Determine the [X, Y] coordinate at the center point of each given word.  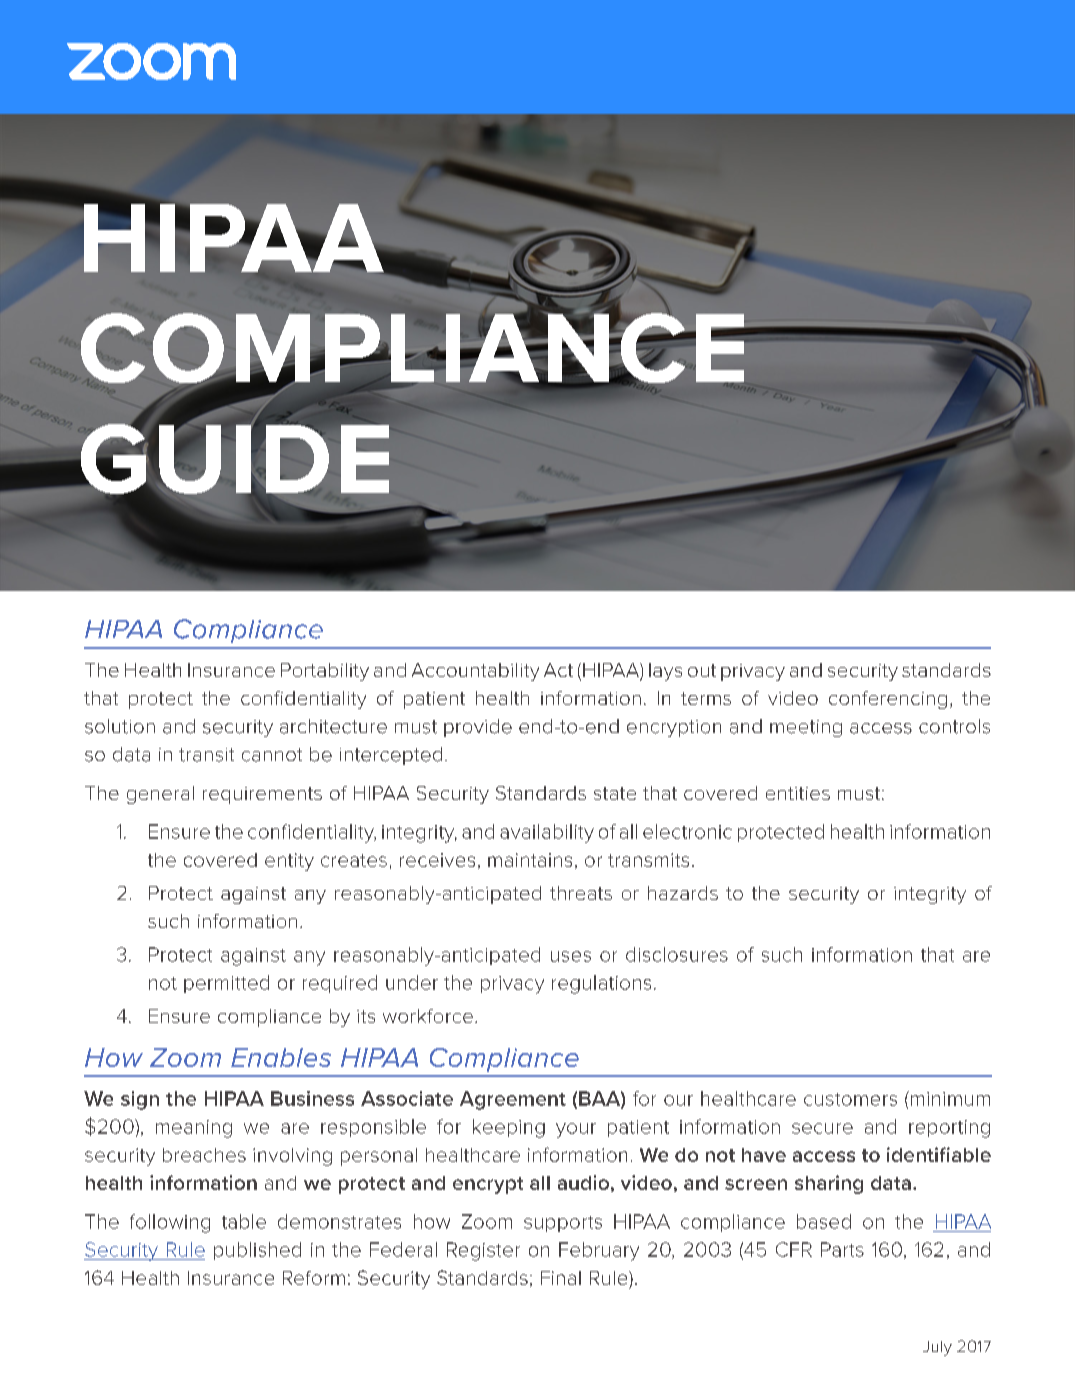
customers [850, 1099]
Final [561, 1278]
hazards [683, 893]
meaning [194, 1129]
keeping [509, 1128]
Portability [325, 672]
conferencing [888, 700]
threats [581, 893]
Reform [314, 1278]
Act [558, 670]
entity [289, 862]
